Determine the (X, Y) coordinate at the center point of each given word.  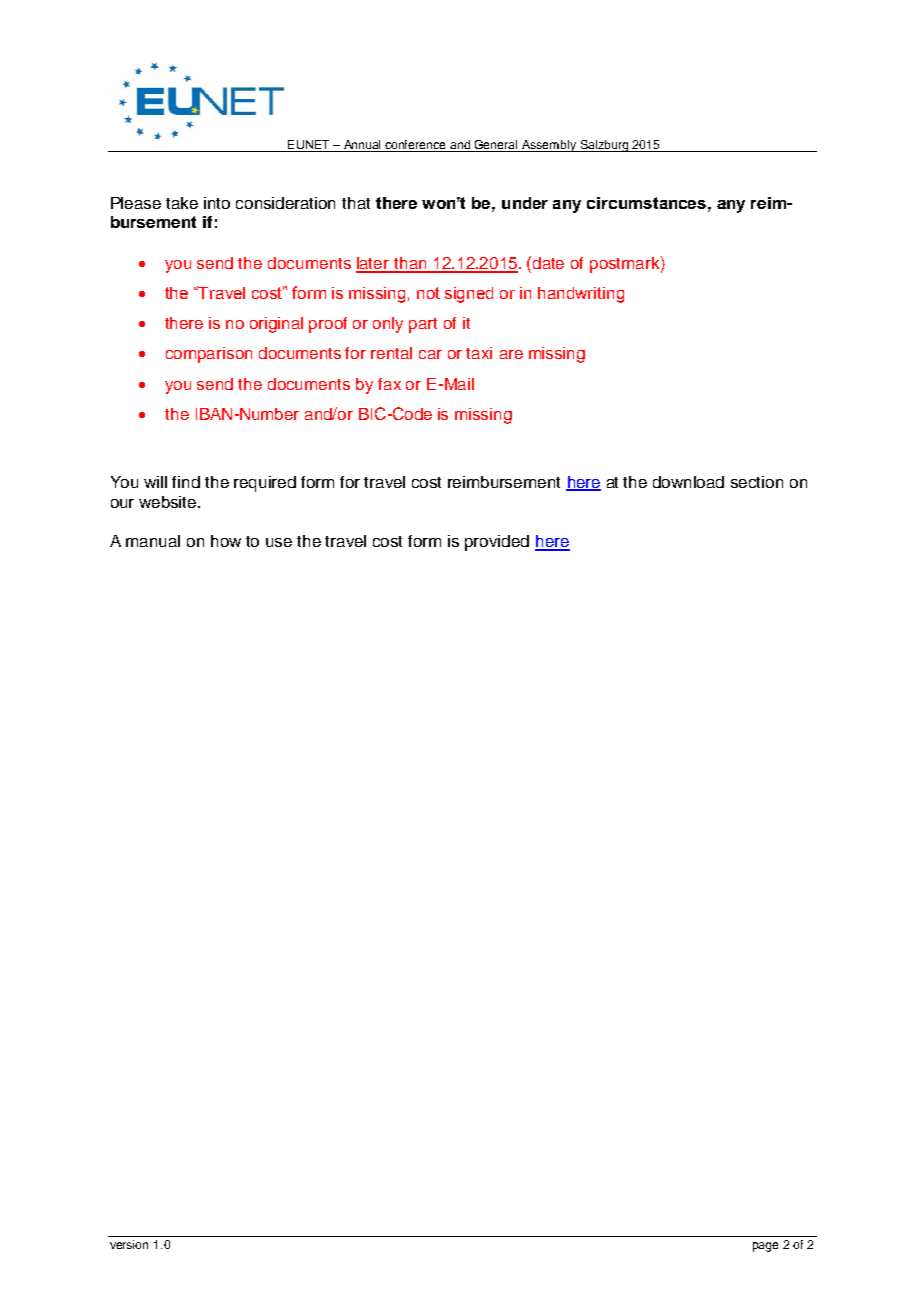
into (217, 203)
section (757, 482)
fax (389, 384)
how (226, 541)
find (186, 482)
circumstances (648, 203)
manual (153, 541)
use (279, 542)
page (765, 1247)
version (129, 1244)
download (688, 482)
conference (415, 144)
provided (497, 543)
